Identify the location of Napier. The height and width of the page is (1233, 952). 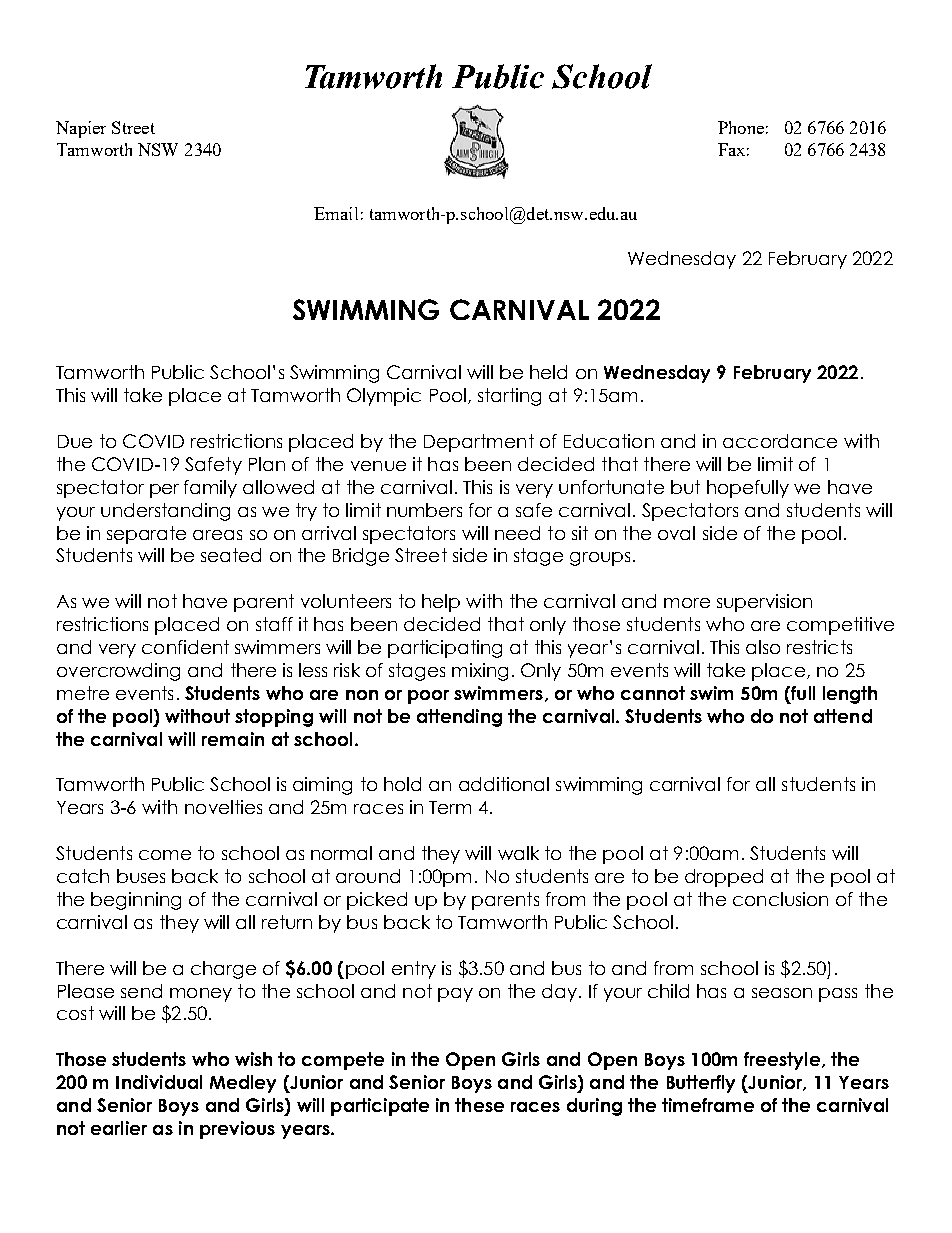
(81, 129).
